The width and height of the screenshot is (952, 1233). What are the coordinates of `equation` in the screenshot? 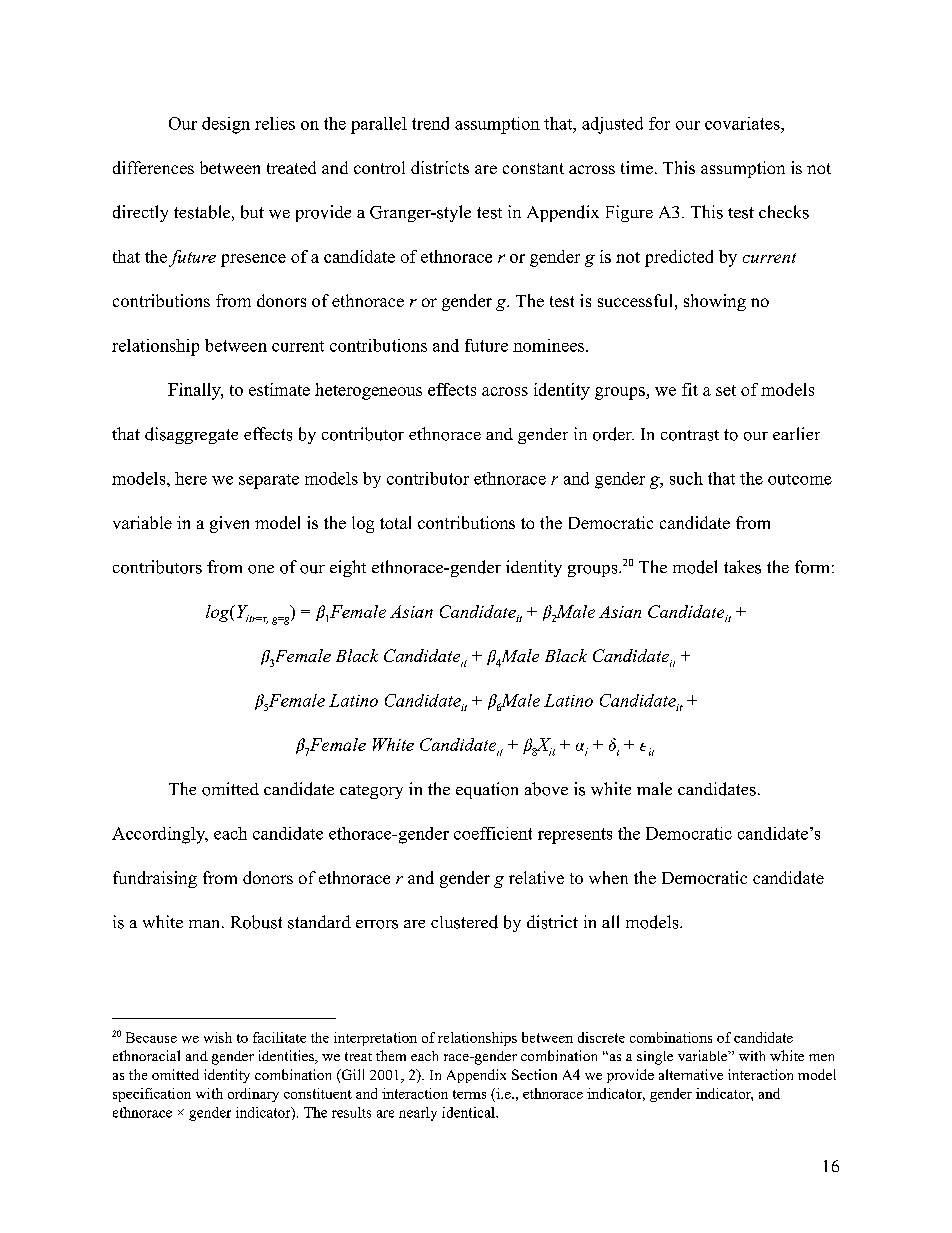 It's located at (487, 790).
